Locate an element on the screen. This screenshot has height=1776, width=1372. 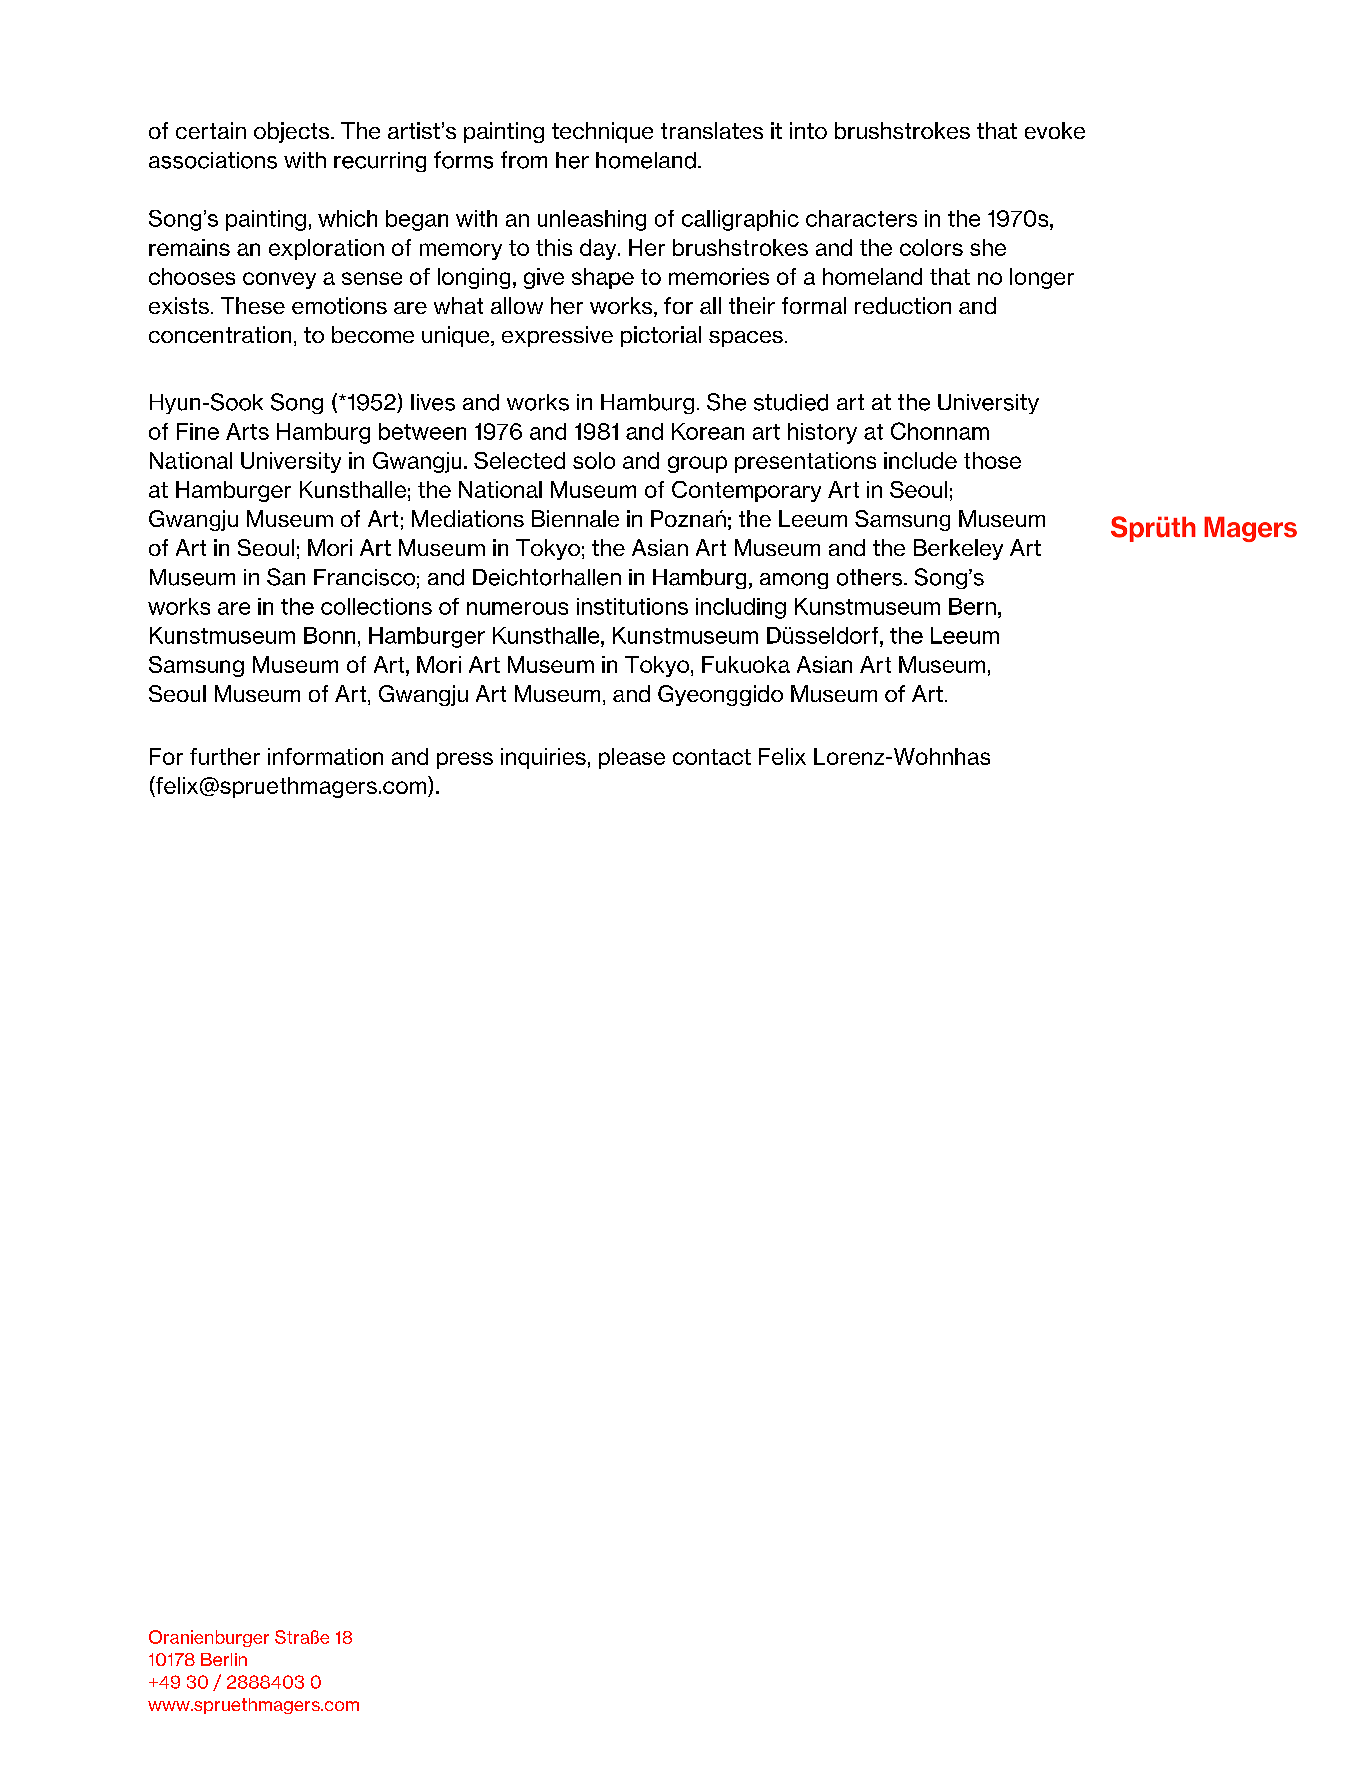
colors is located at coordinates (931, 247).
